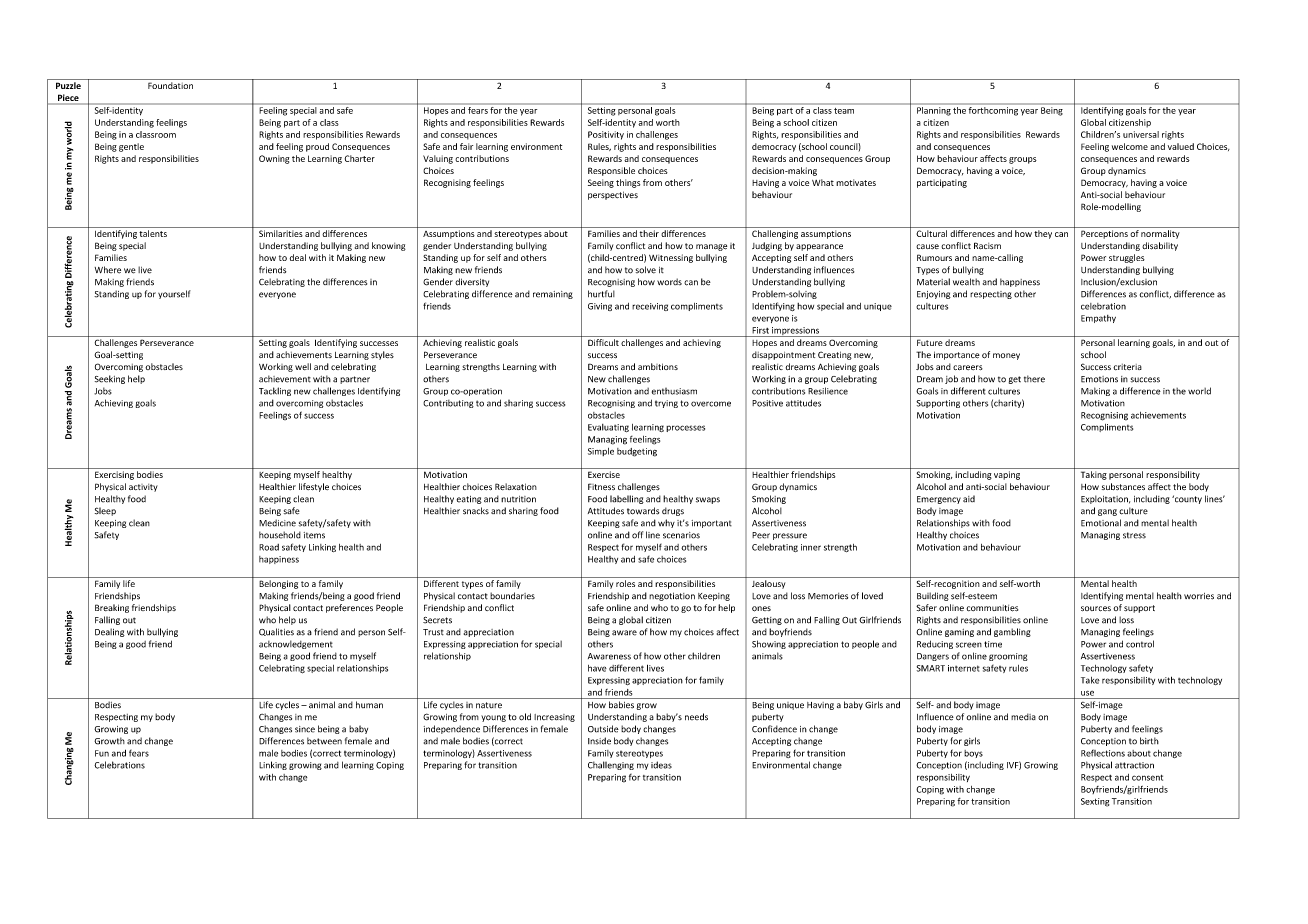  Describe the element at coordinates (606, 135) in the screenshot. I see `Positivity` at that location.
